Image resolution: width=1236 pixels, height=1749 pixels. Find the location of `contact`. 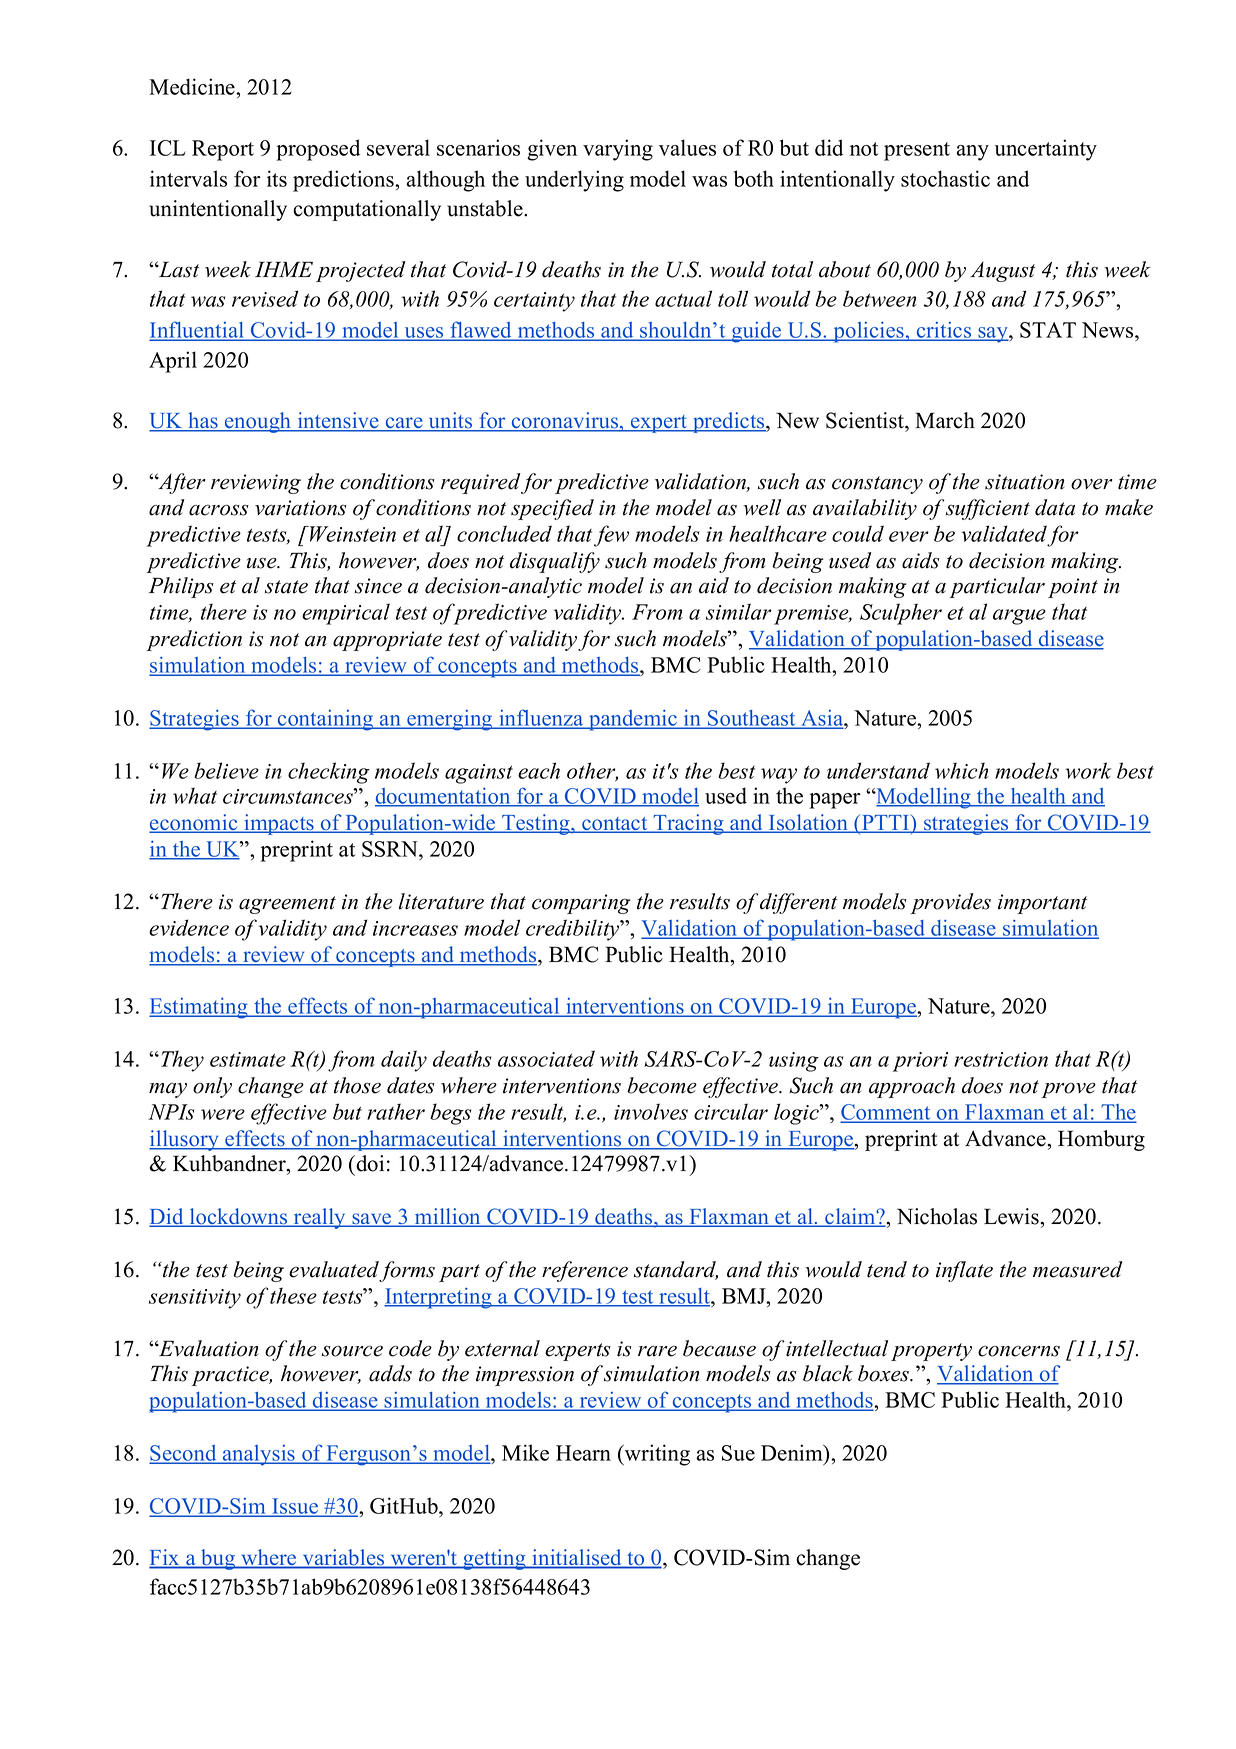

contact is located at coordinates (615, 825).
